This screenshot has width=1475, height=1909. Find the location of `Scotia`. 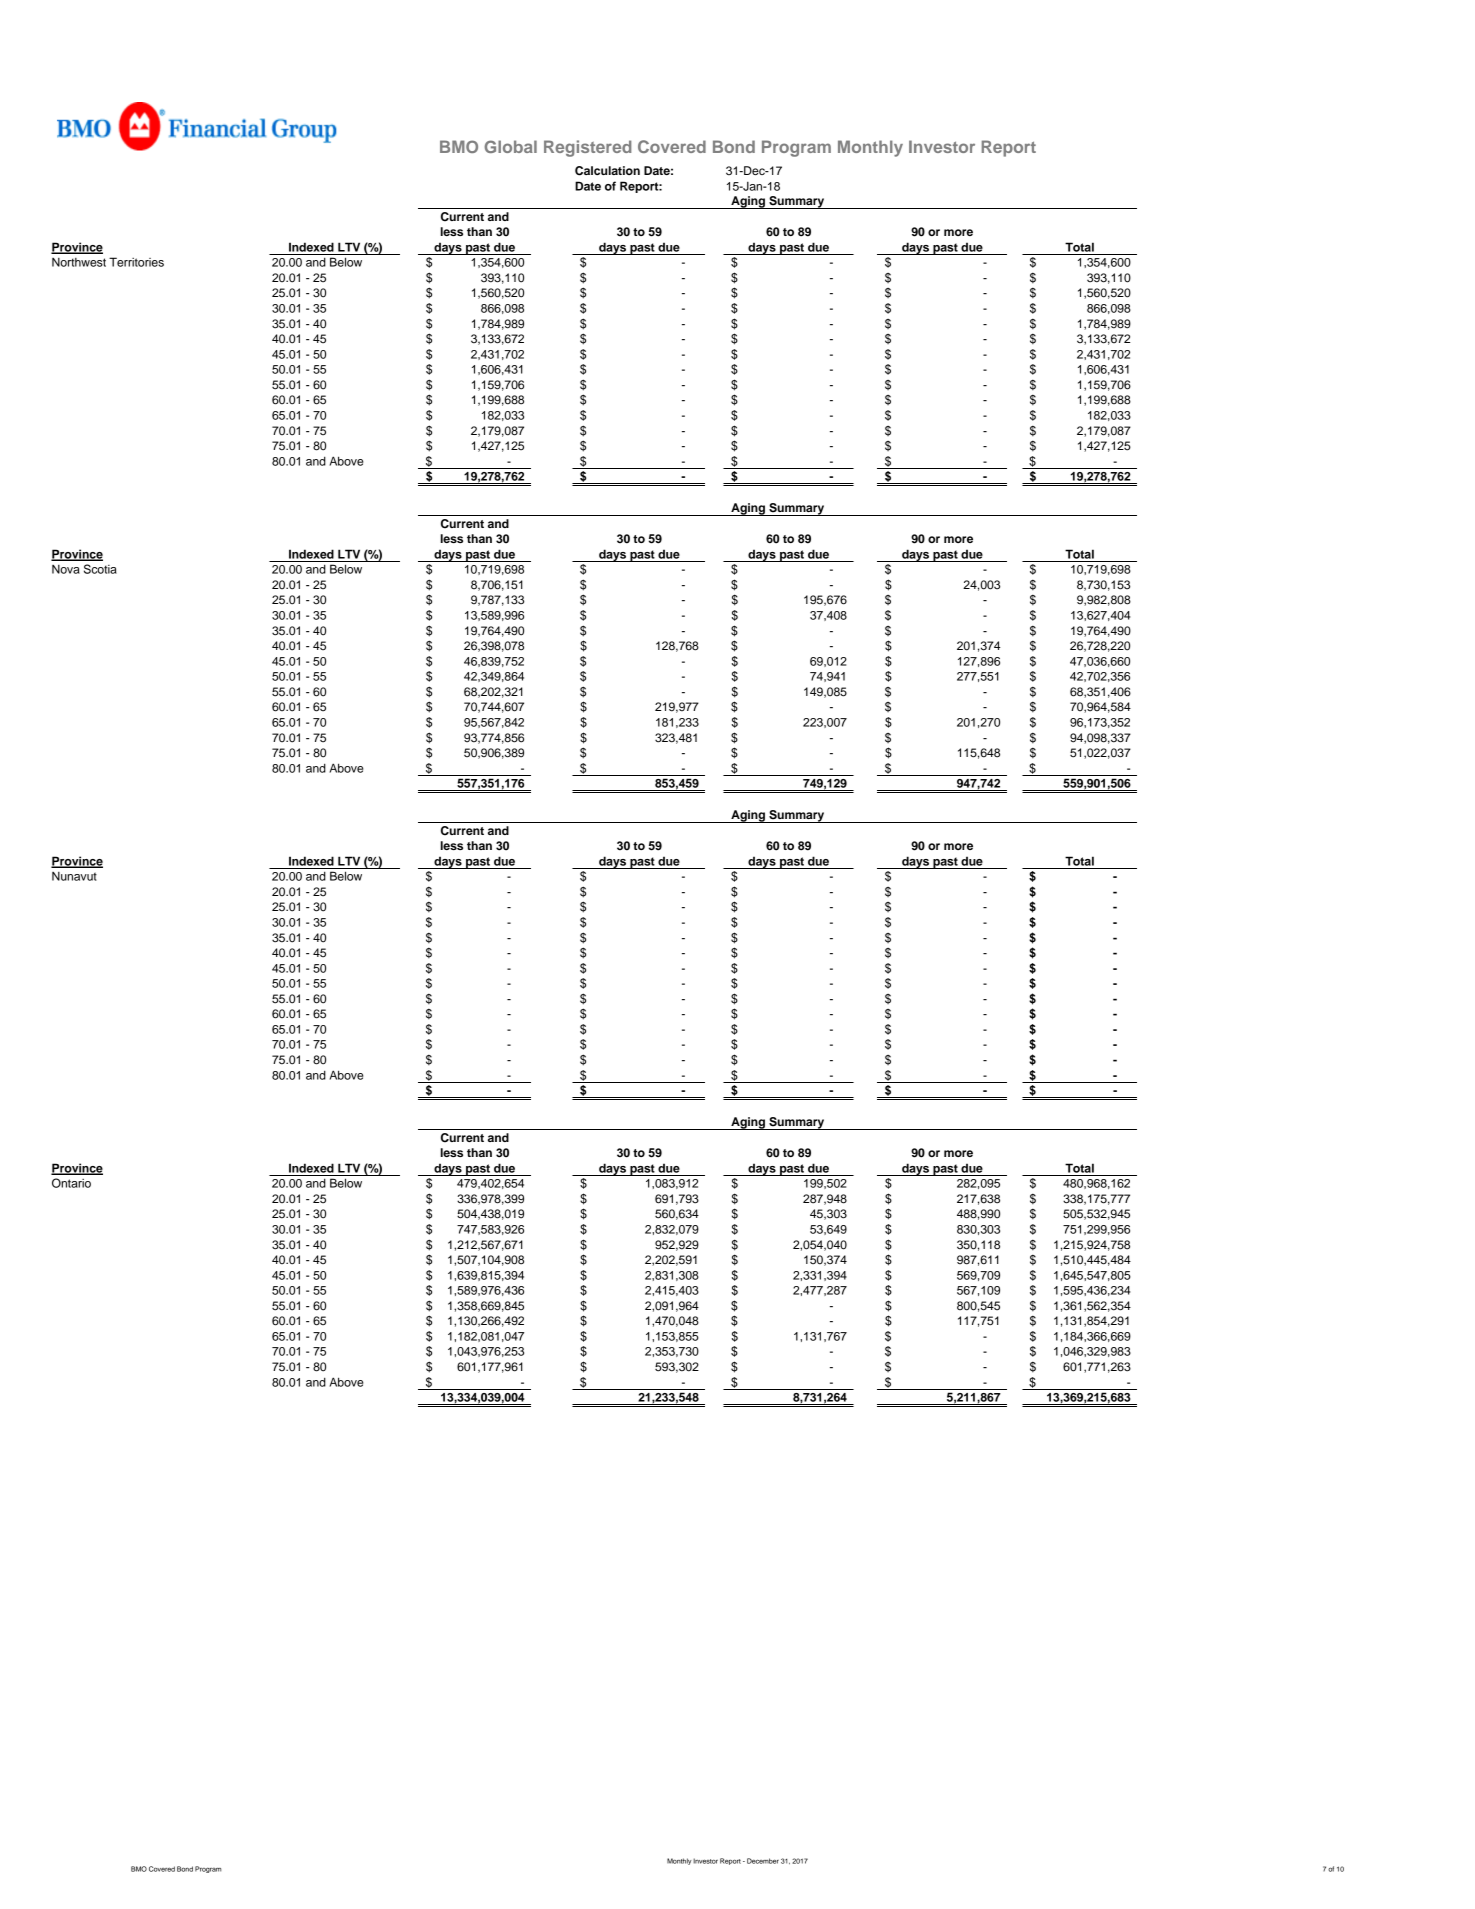

Scotia is located at coordinates (100, 569).
